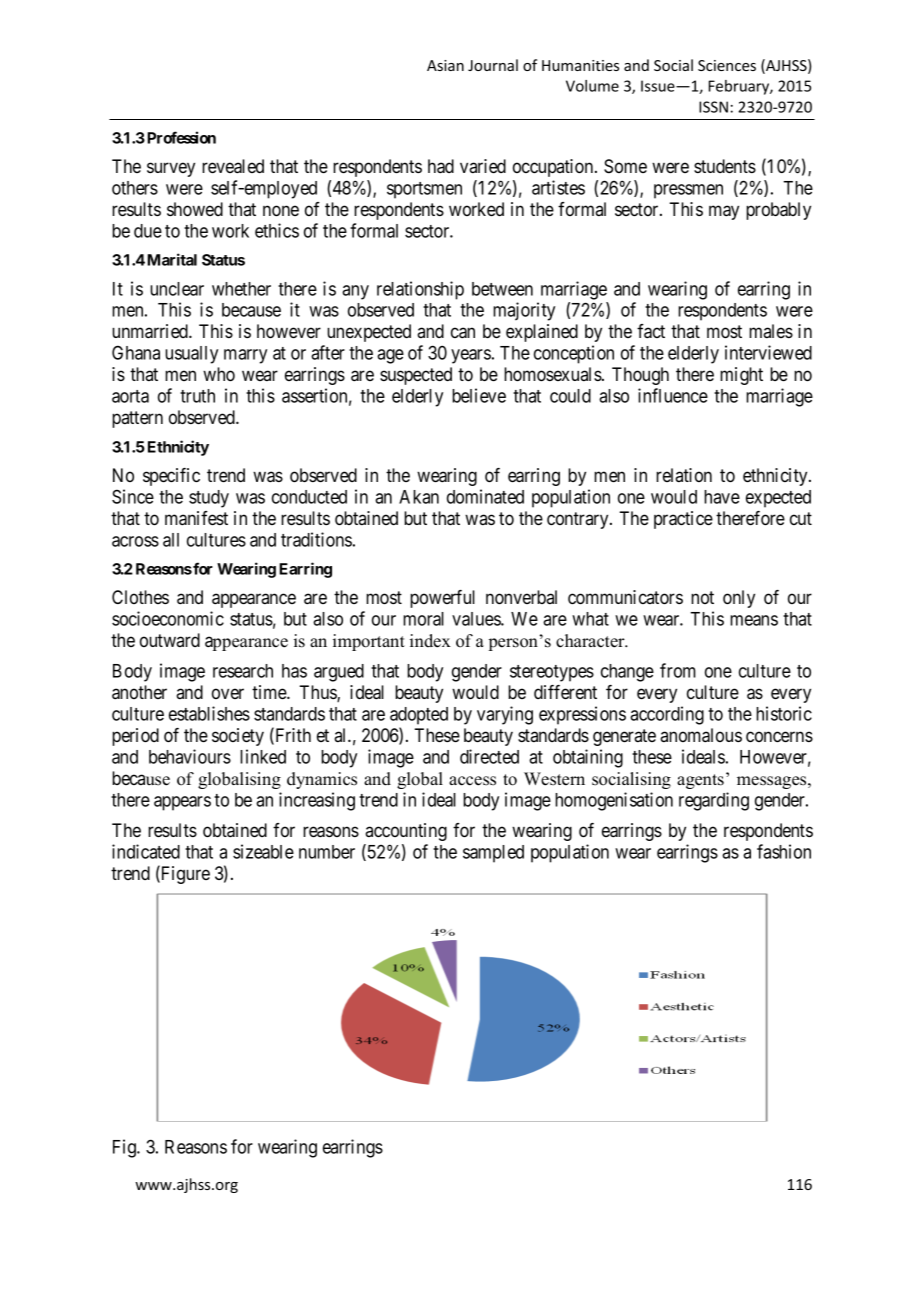 Image resolution: width=924 pixels, height=1308 pixels. Describe the element at coordinates (191, 355) in the screenshot. I see `usually` at that location.
